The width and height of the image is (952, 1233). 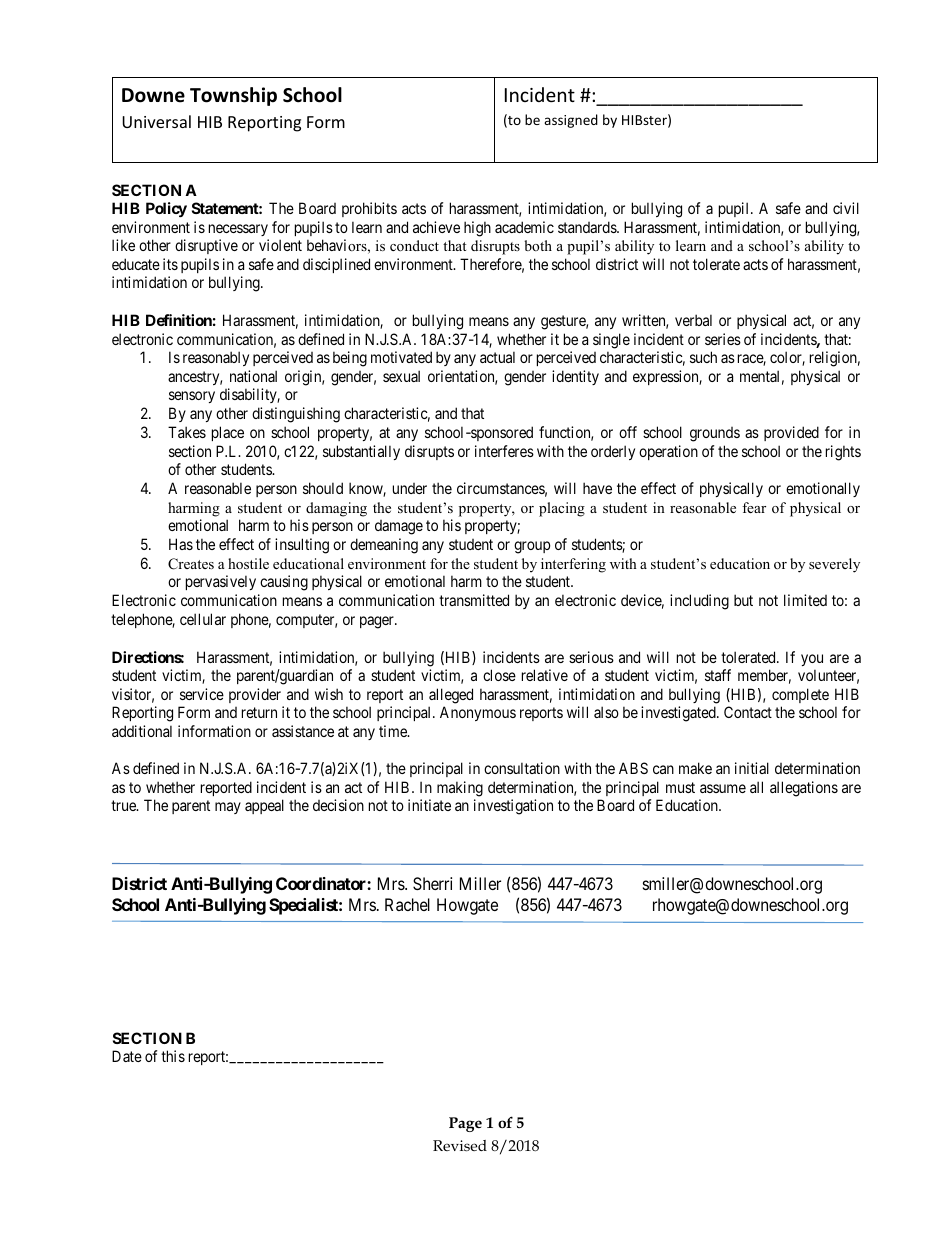 What do you see at coordinates (216, 358) in the image?
I see `reasonably` at bounding box center [216, 358].
